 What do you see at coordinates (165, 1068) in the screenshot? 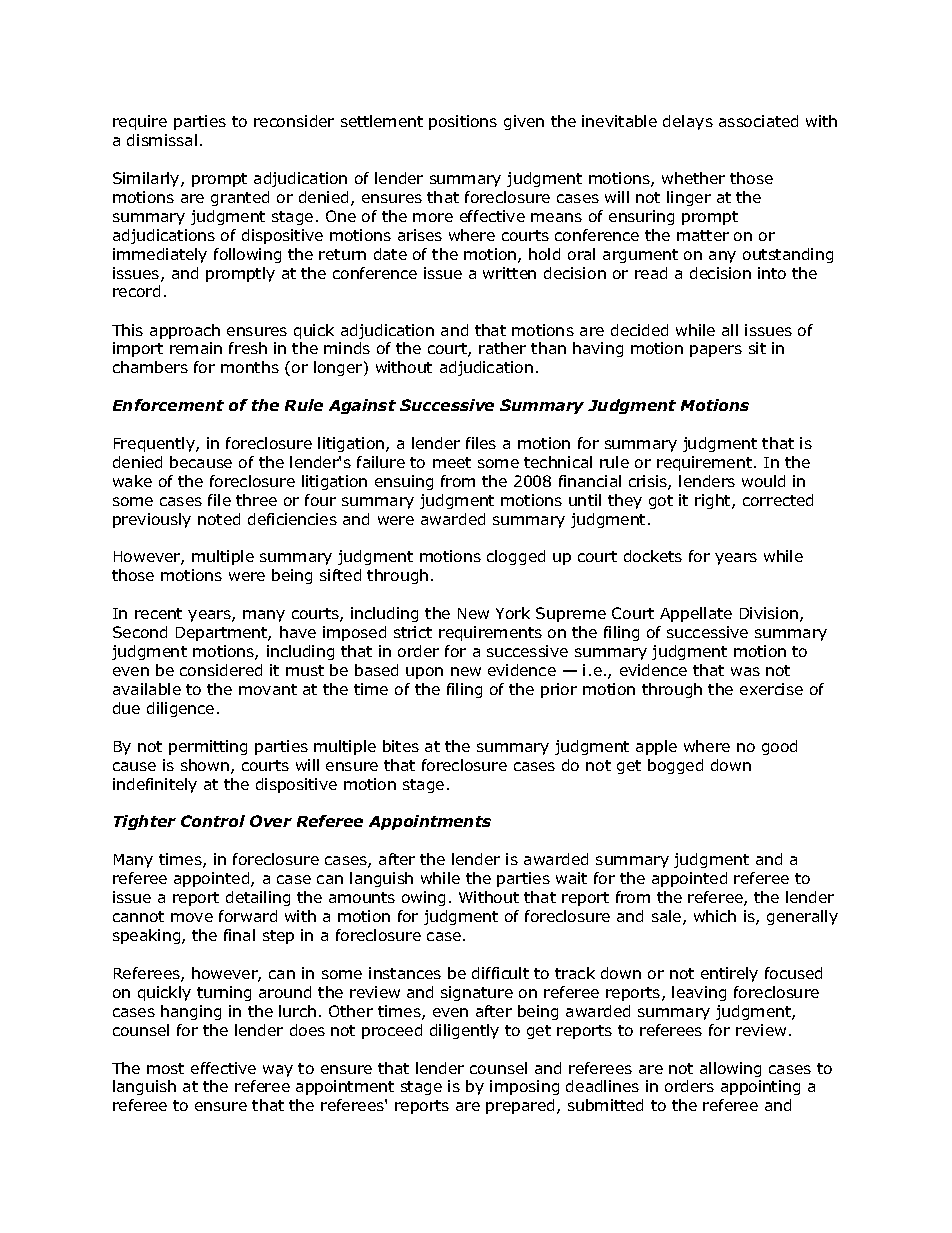
I see `most` at bounding box center [165, 1068].
